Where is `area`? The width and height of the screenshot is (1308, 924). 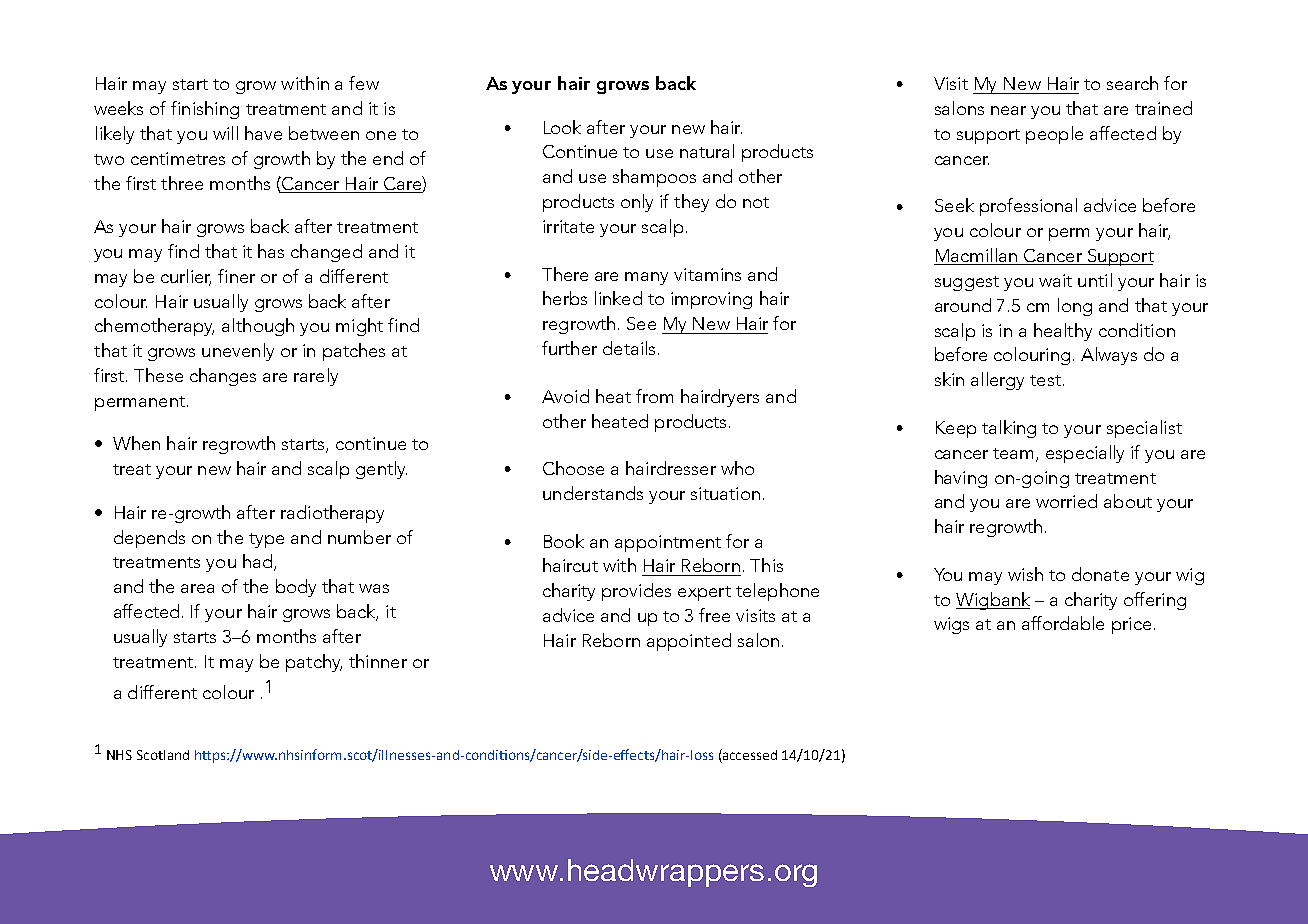 area is located at coordinates (197, 588).
